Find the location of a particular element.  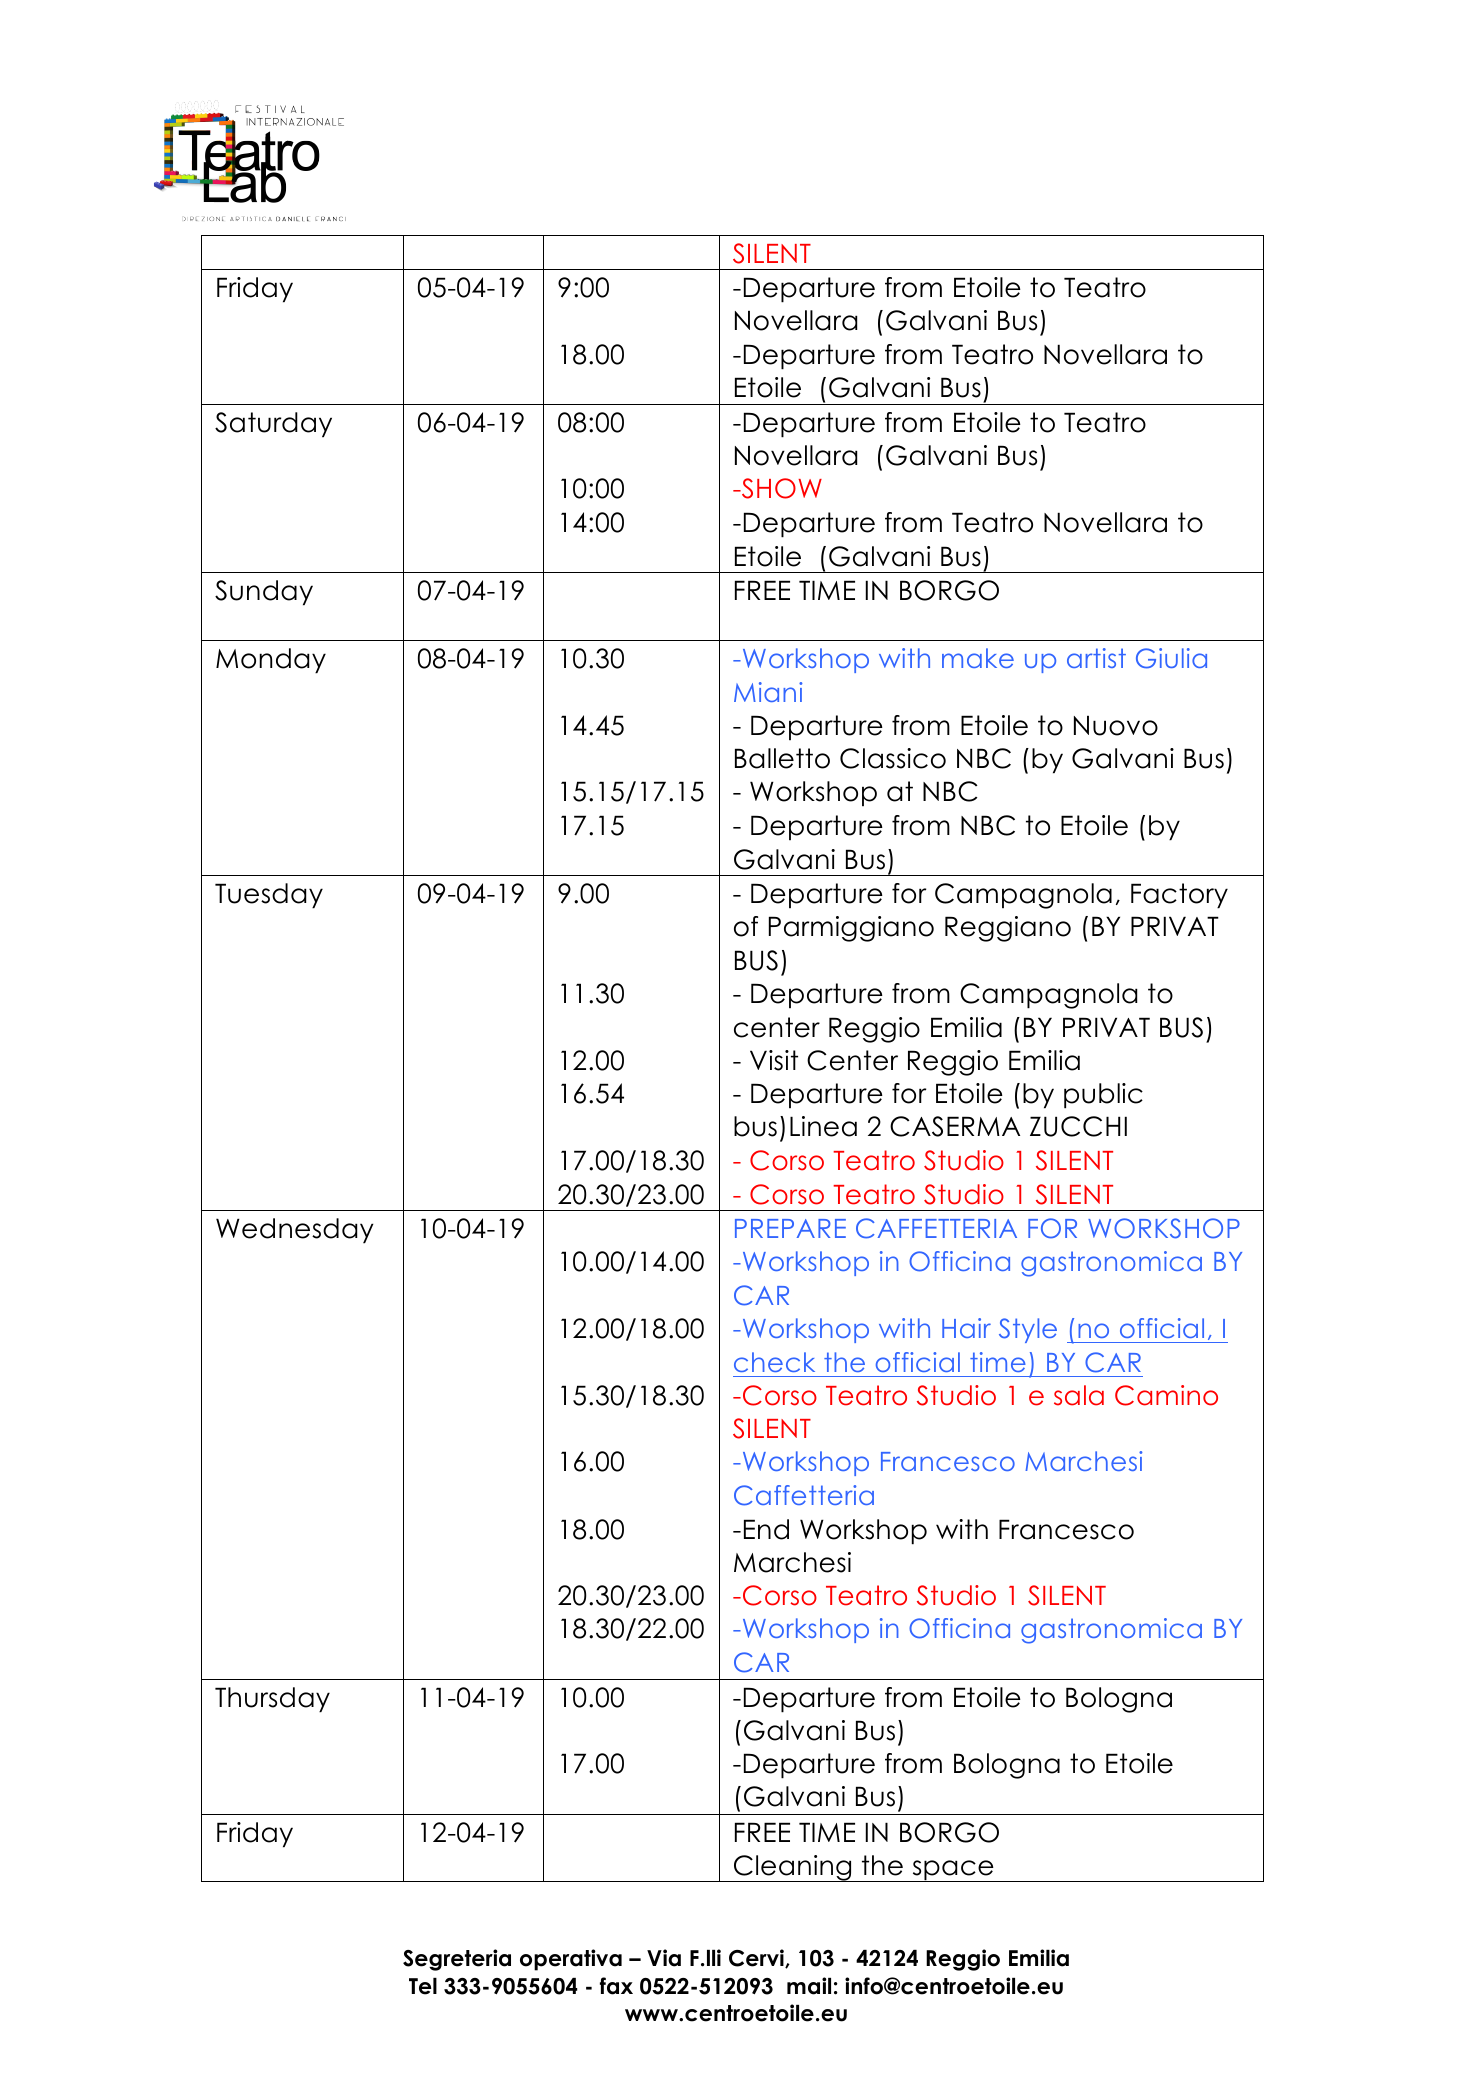

Tel is located at coordinates (423, 1986).
